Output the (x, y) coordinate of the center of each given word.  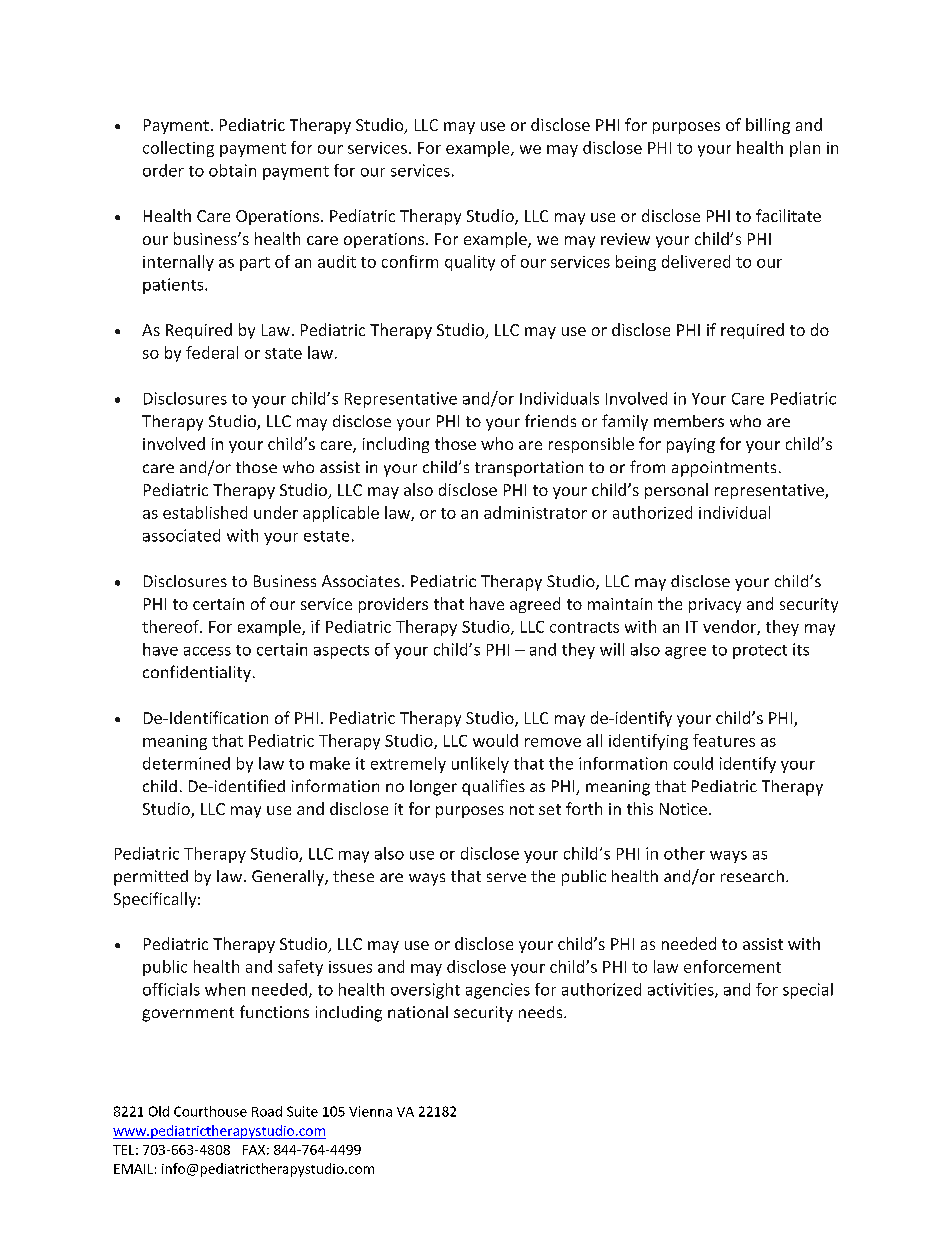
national (418, 1012)
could (693, 763)
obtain (232, 170)
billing (768, 126)
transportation (529, 469)
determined (186, 763)
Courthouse (210, 1111)
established (205, 512)
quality (470, 263)
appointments (724, 469)
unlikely (480, 765)
